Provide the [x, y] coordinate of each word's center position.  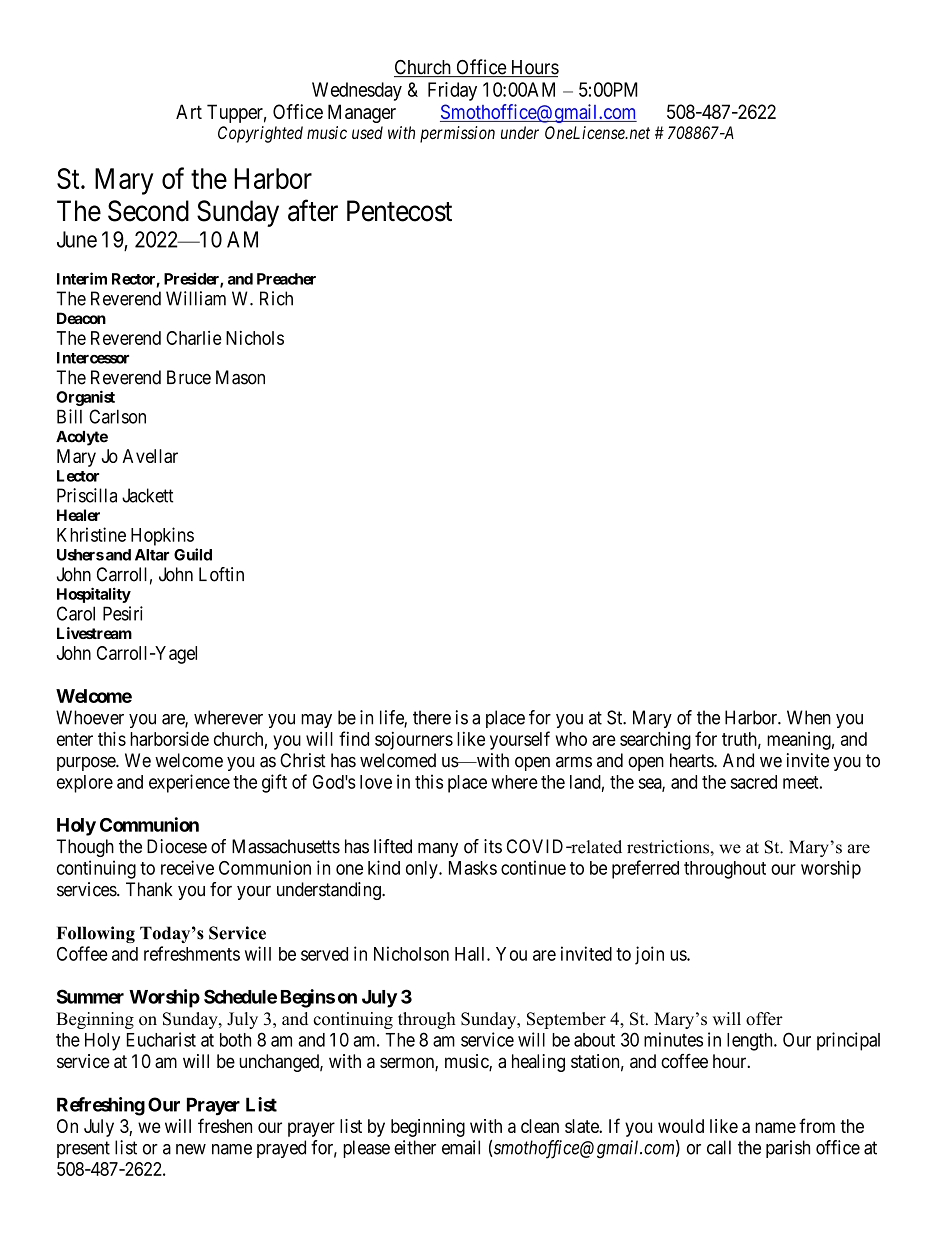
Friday [452, 91]
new [191, 1149]
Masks [473, 868]
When [809, 717]
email [461, 1147]
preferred [645, 869]
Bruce [189, 377]
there [432, 717]
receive [187, 867]
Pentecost [399, 211]
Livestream [94, 633]
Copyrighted [260, 134]
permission [457, 134]
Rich [276, 298]
